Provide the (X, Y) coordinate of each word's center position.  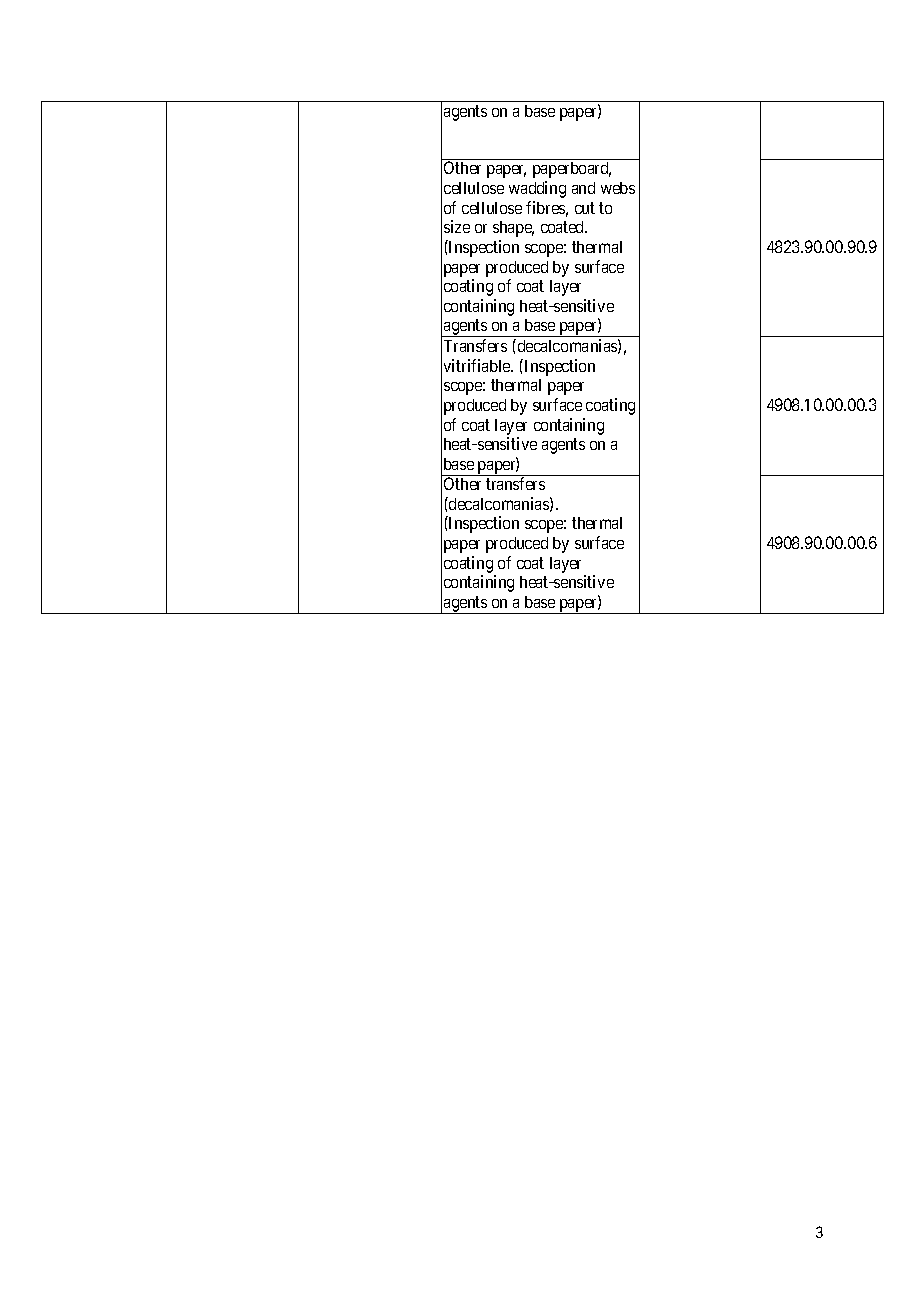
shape (513, 229)
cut (585, 208)
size (457, 226)
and (583, 188)
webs (618, 188)
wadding (537, 189)
